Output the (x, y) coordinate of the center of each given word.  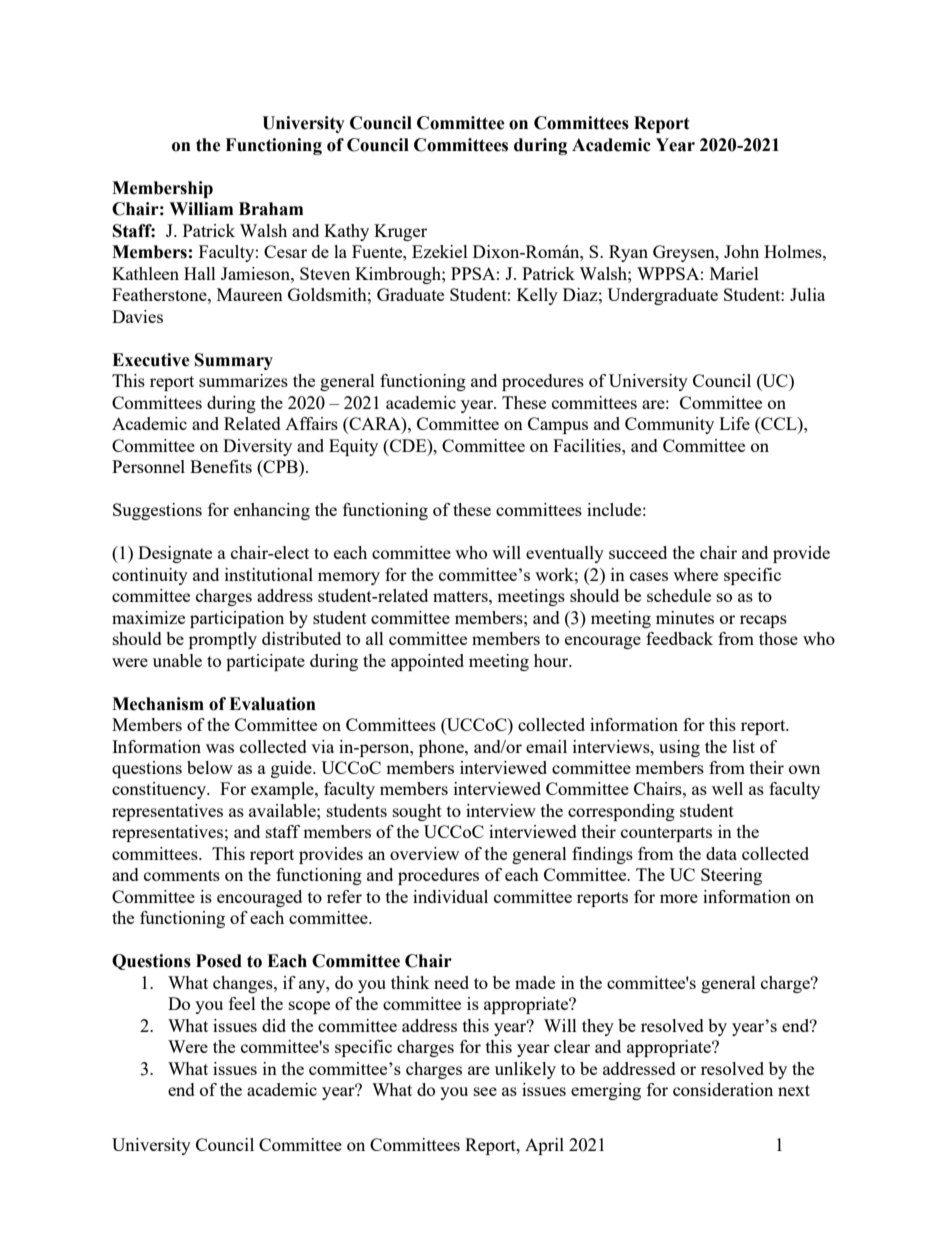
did (274, 1025)
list (744, 746)
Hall (200, 273)
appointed (427, 662)
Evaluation (272, 704)
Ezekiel (440, 251)
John (741, 251)
